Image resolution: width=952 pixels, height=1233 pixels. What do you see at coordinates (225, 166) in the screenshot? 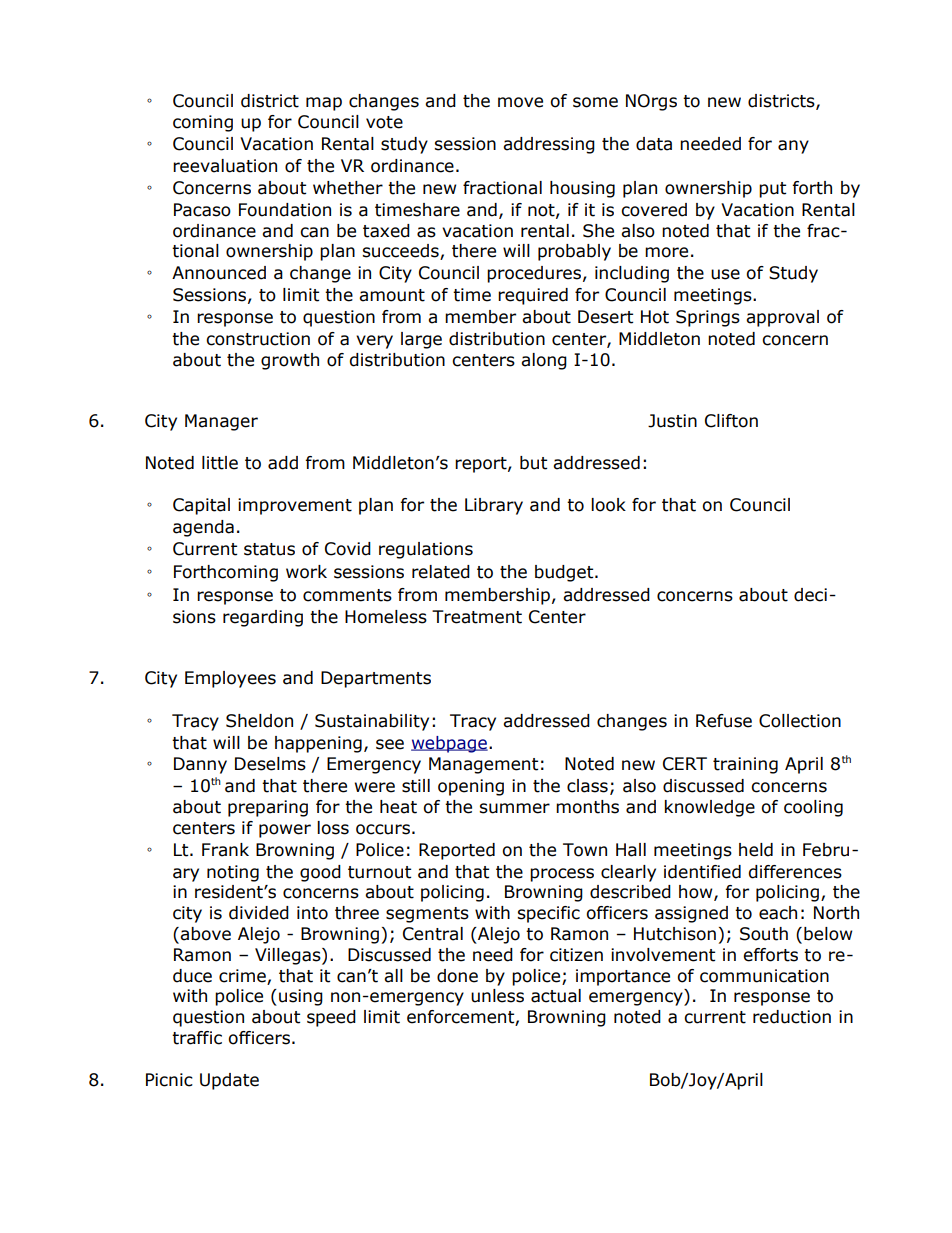
I see `reevaluation` at bounding box center [225, 166].
